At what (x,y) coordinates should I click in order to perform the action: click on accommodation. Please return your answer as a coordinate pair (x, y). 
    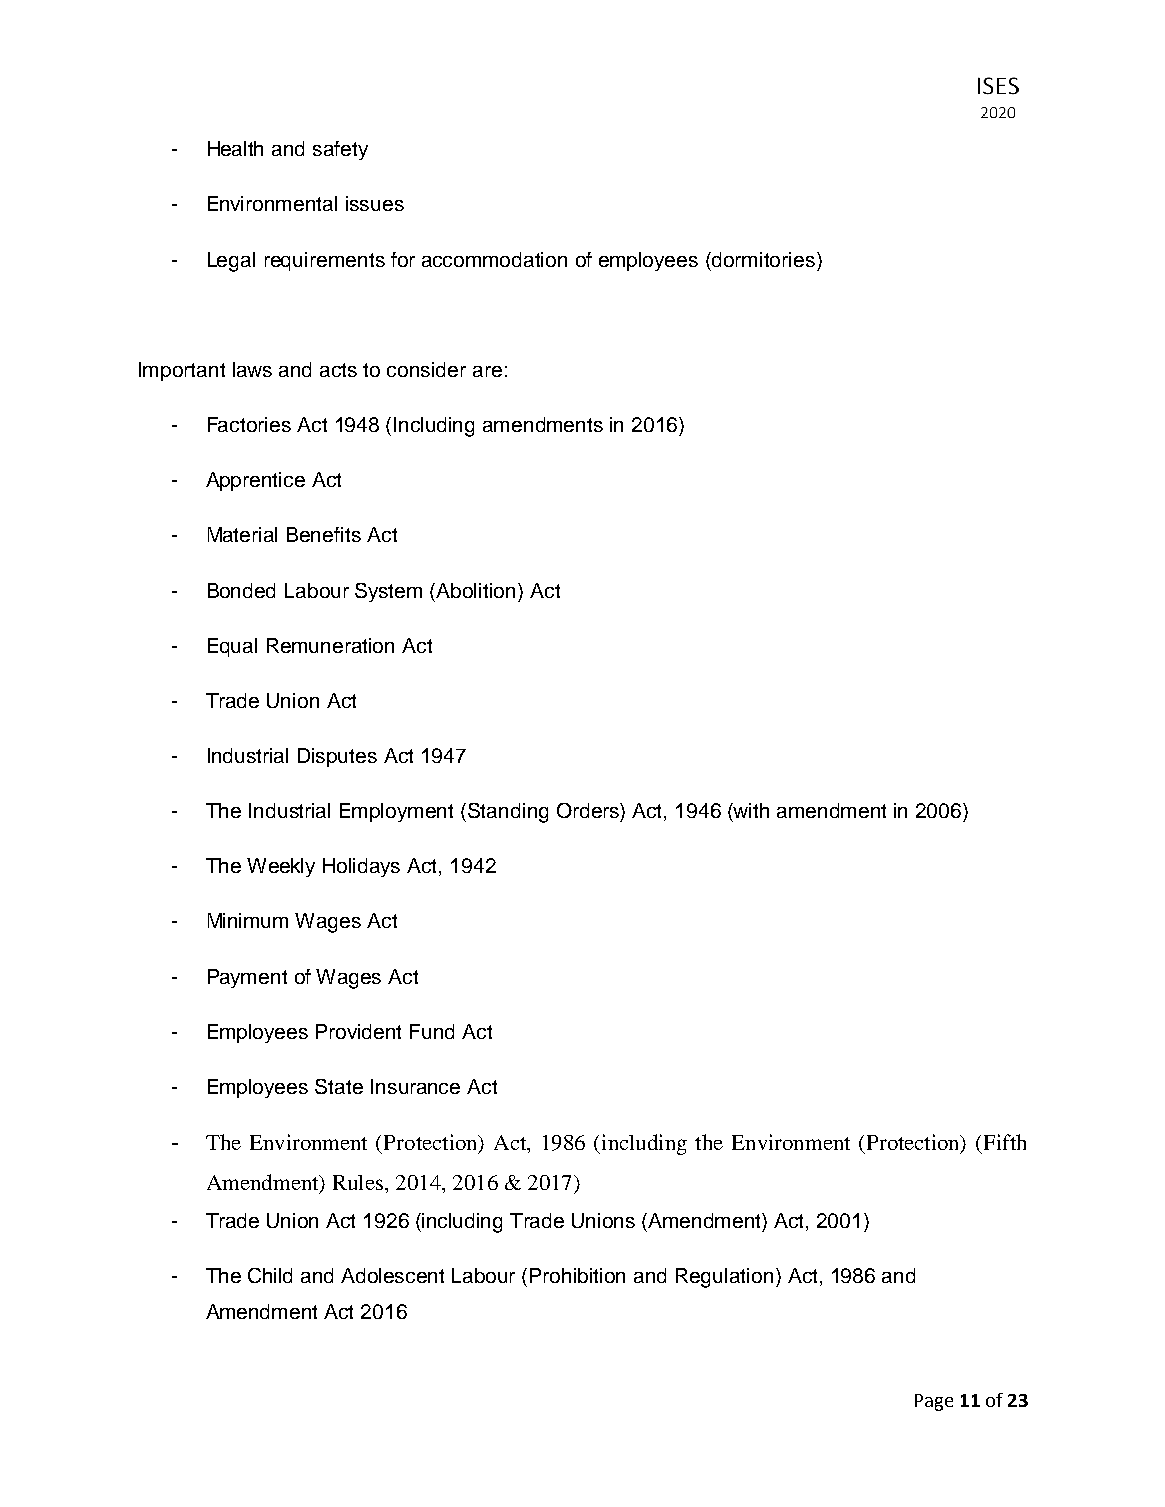
    Looking at the image, I should click on (494, 259).
